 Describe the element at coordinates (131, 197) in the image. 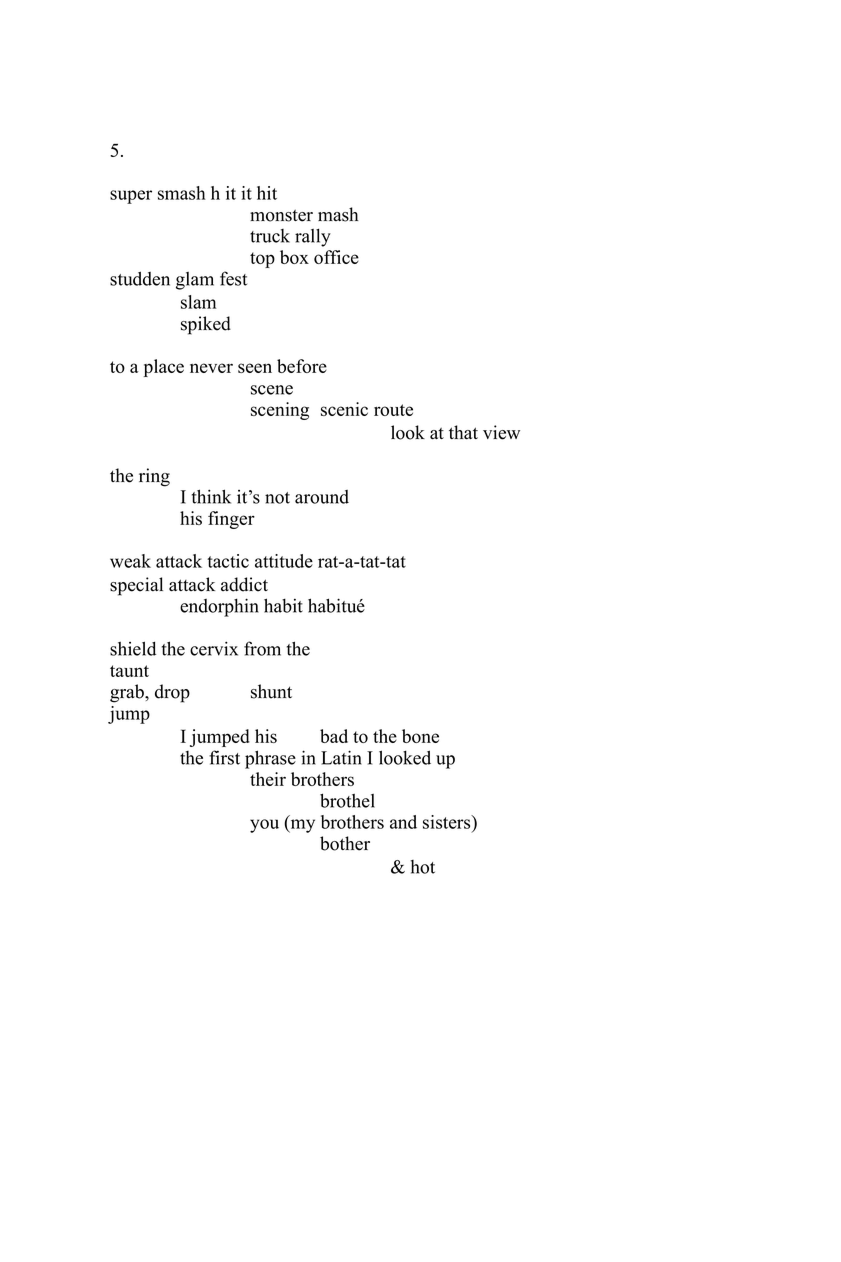

I see `super` at that location.
